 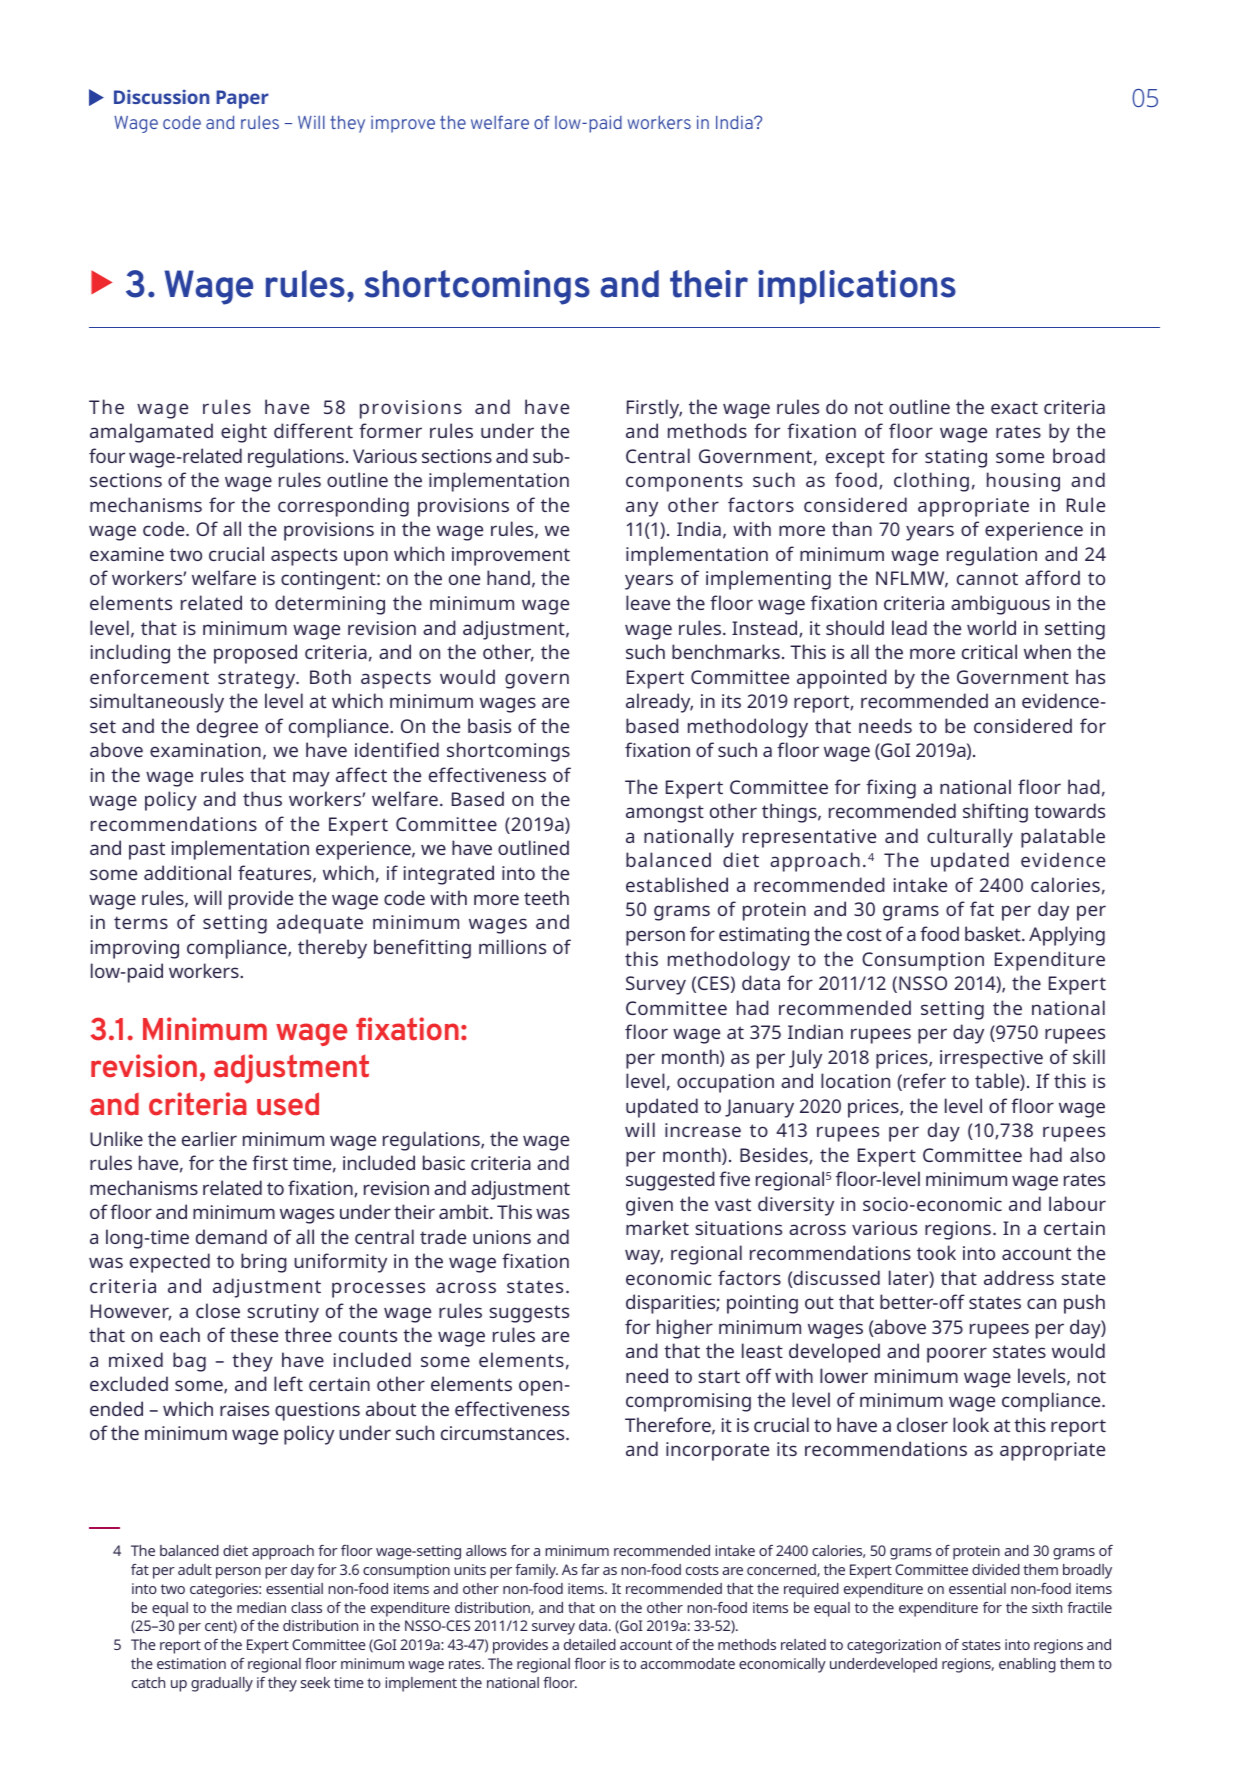 I want to click on implications, so click(x=857, y=287).
